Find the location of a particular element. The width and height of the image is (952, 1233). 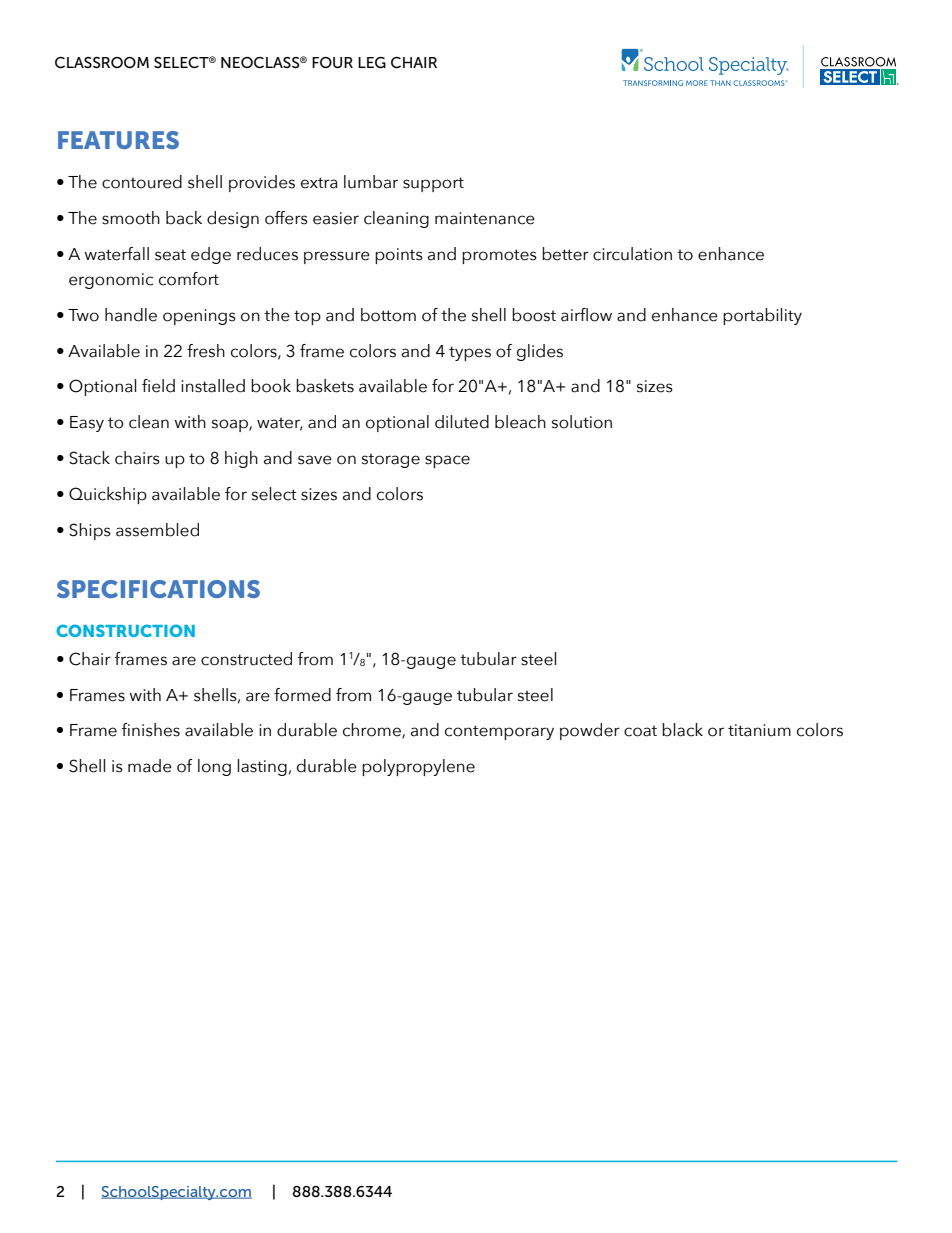

seat is located at coordinates (170, 255).
